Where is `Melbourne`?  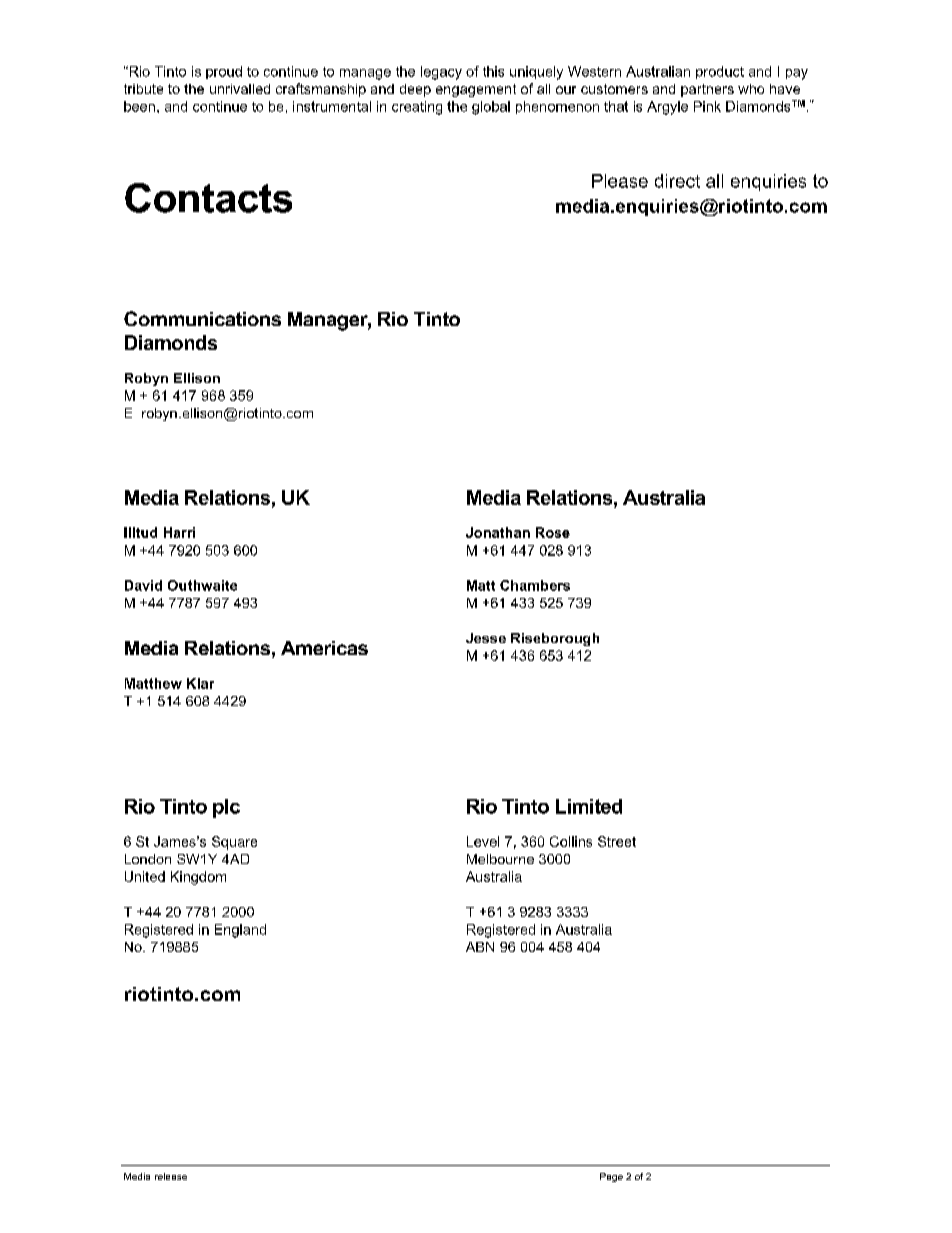
Melbourne is located at coordinates (500, 859).
